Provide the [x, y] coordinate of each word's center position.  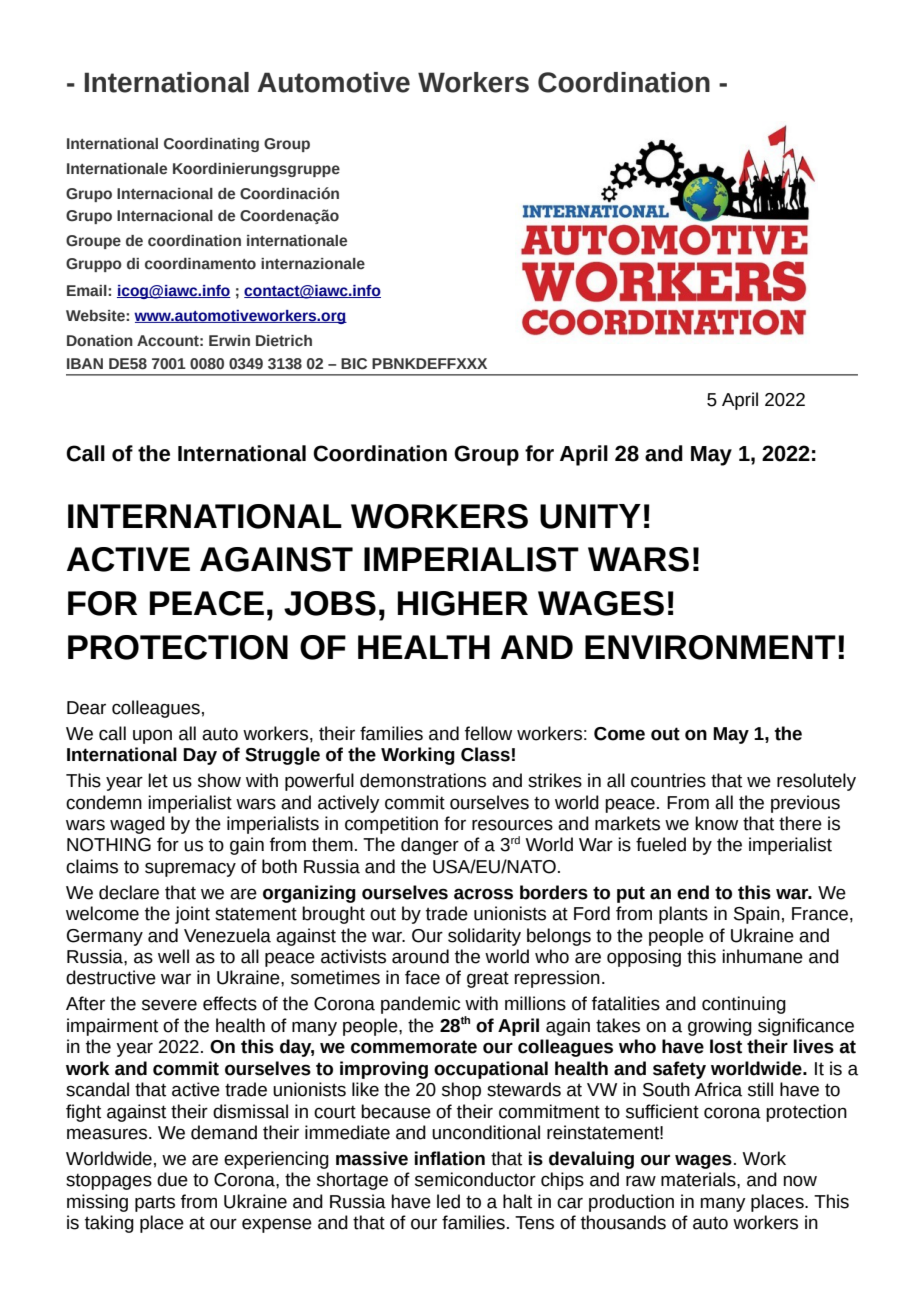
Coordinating [211, 145]
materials [699, 1179]
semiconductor [475, 1179]
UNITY [590, 516]
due [172, 1179]
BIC [354, 364]
